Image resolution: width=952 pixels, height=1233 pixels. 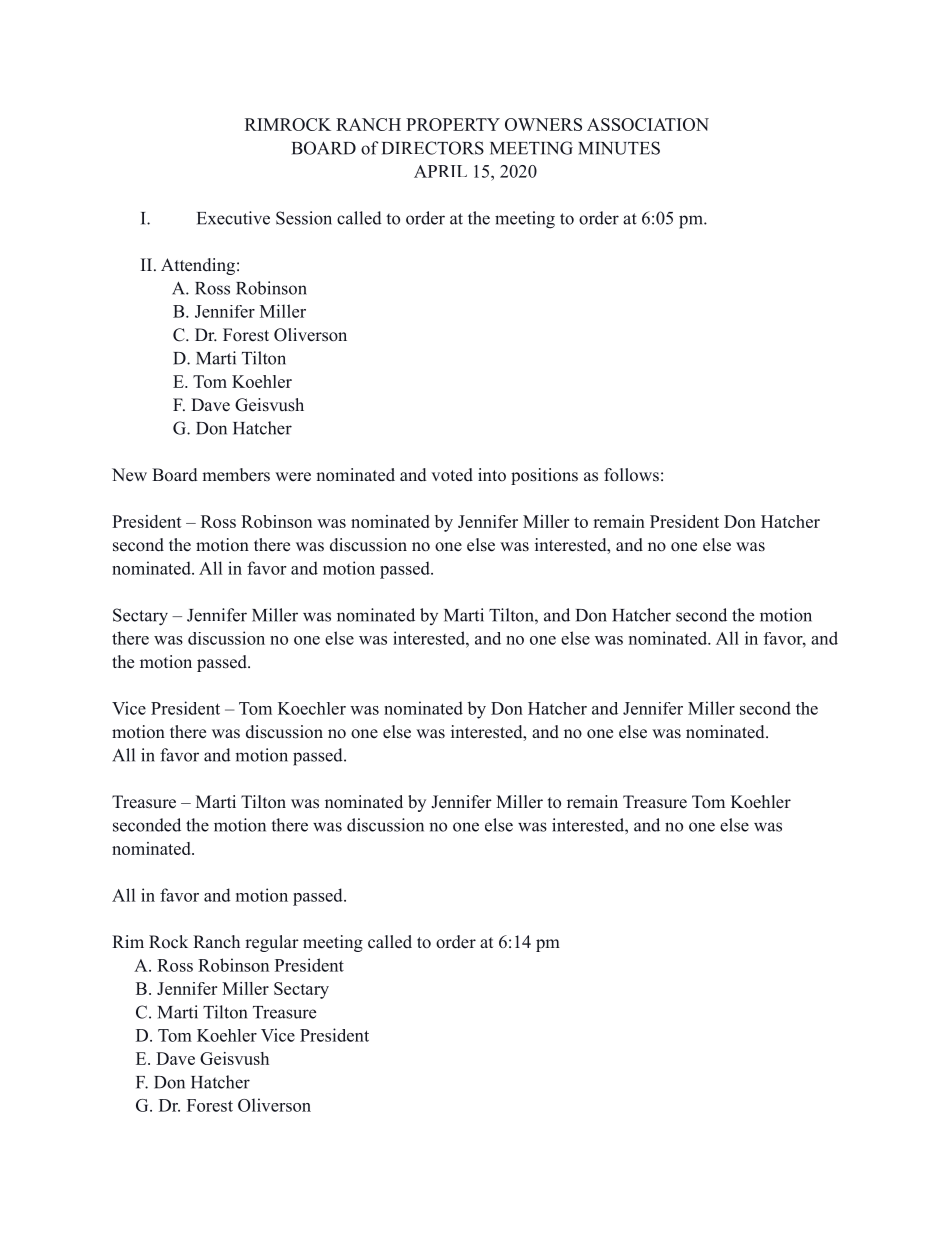 What do you see at coordinates (293, 477) in the image?
I see `were` at bounding box center [293, 477].
